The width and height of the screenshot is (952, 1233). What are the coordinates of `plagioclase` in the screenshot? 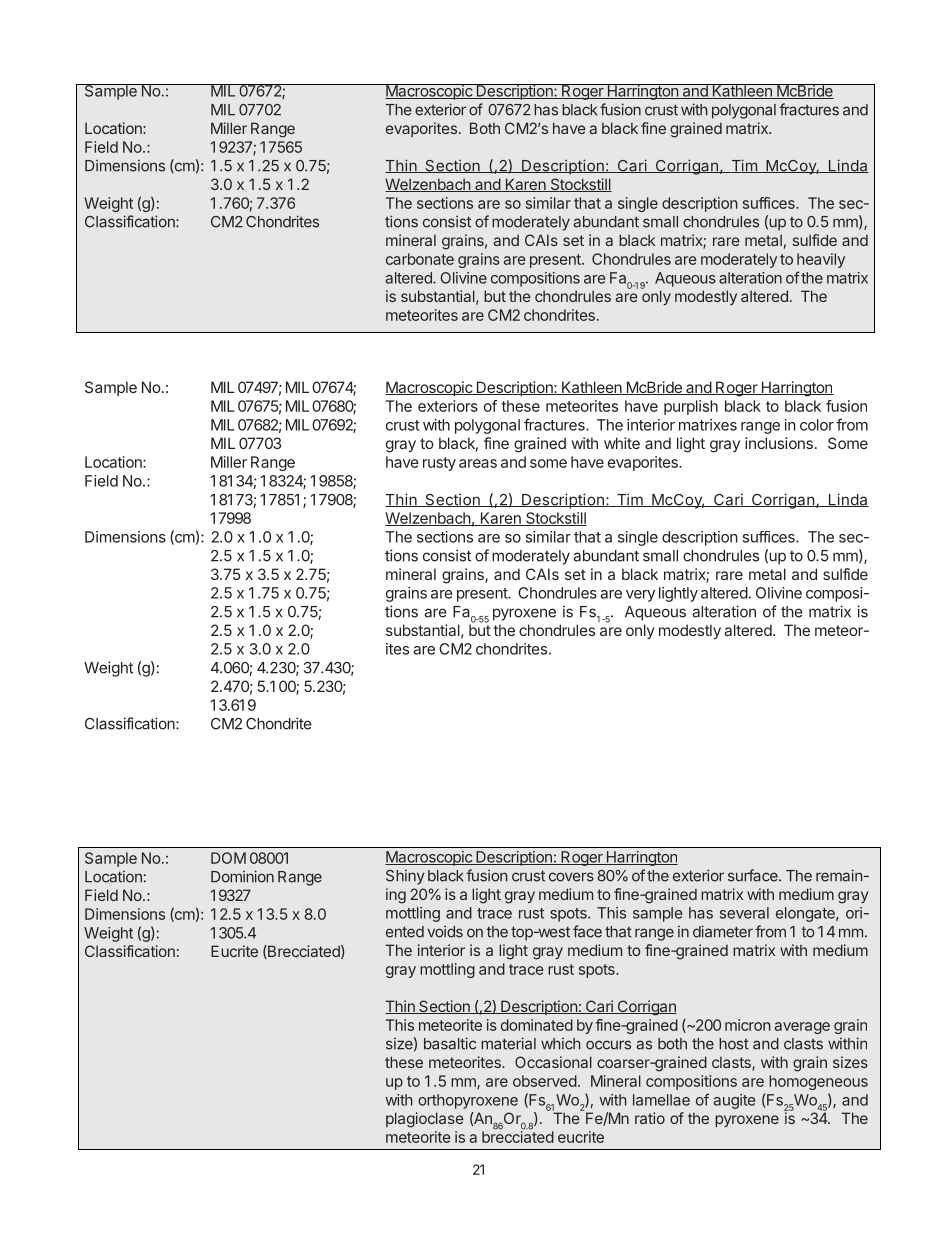 It's located at (425, 1120).
